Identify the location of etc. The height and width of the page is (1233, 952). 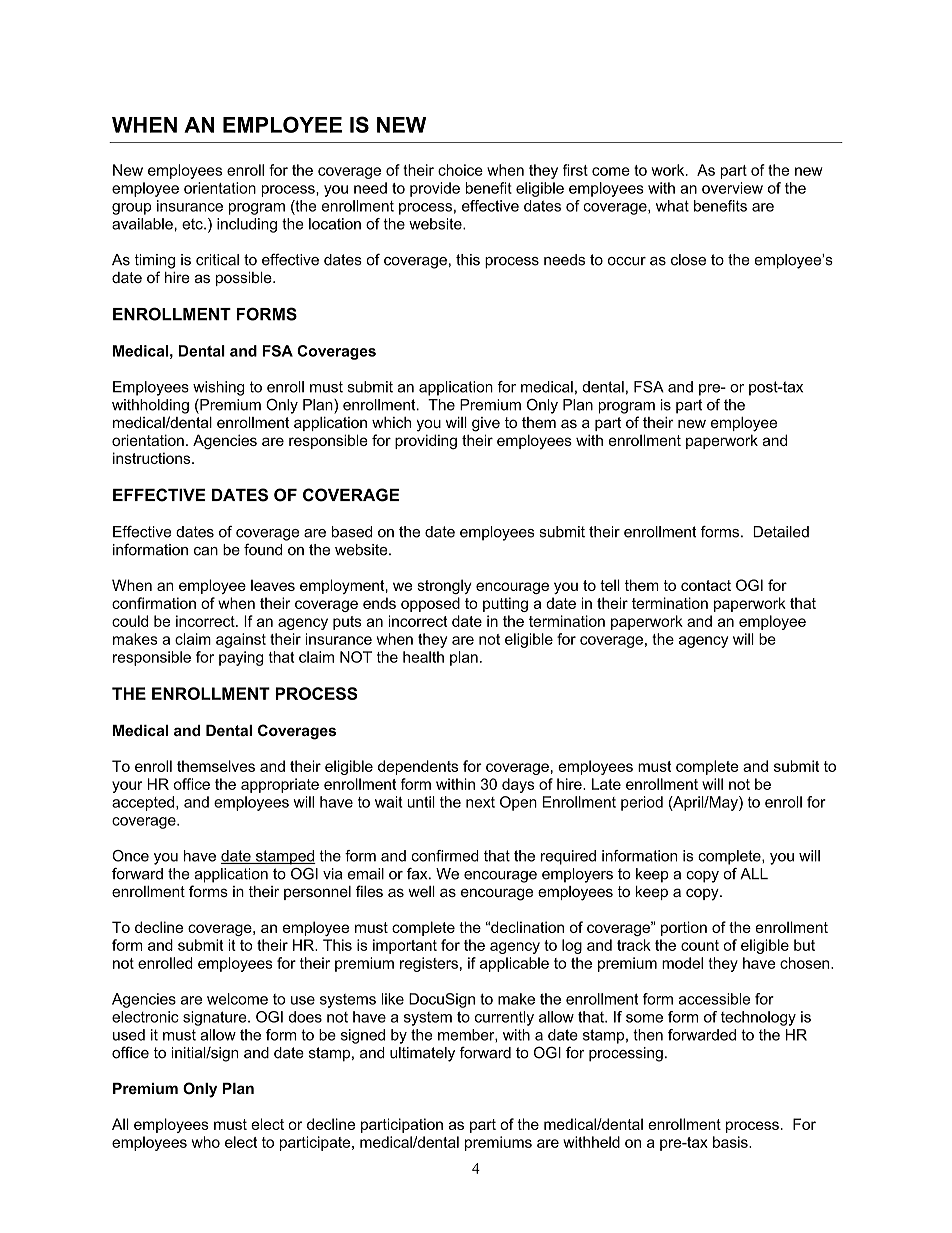
(193, 224).
